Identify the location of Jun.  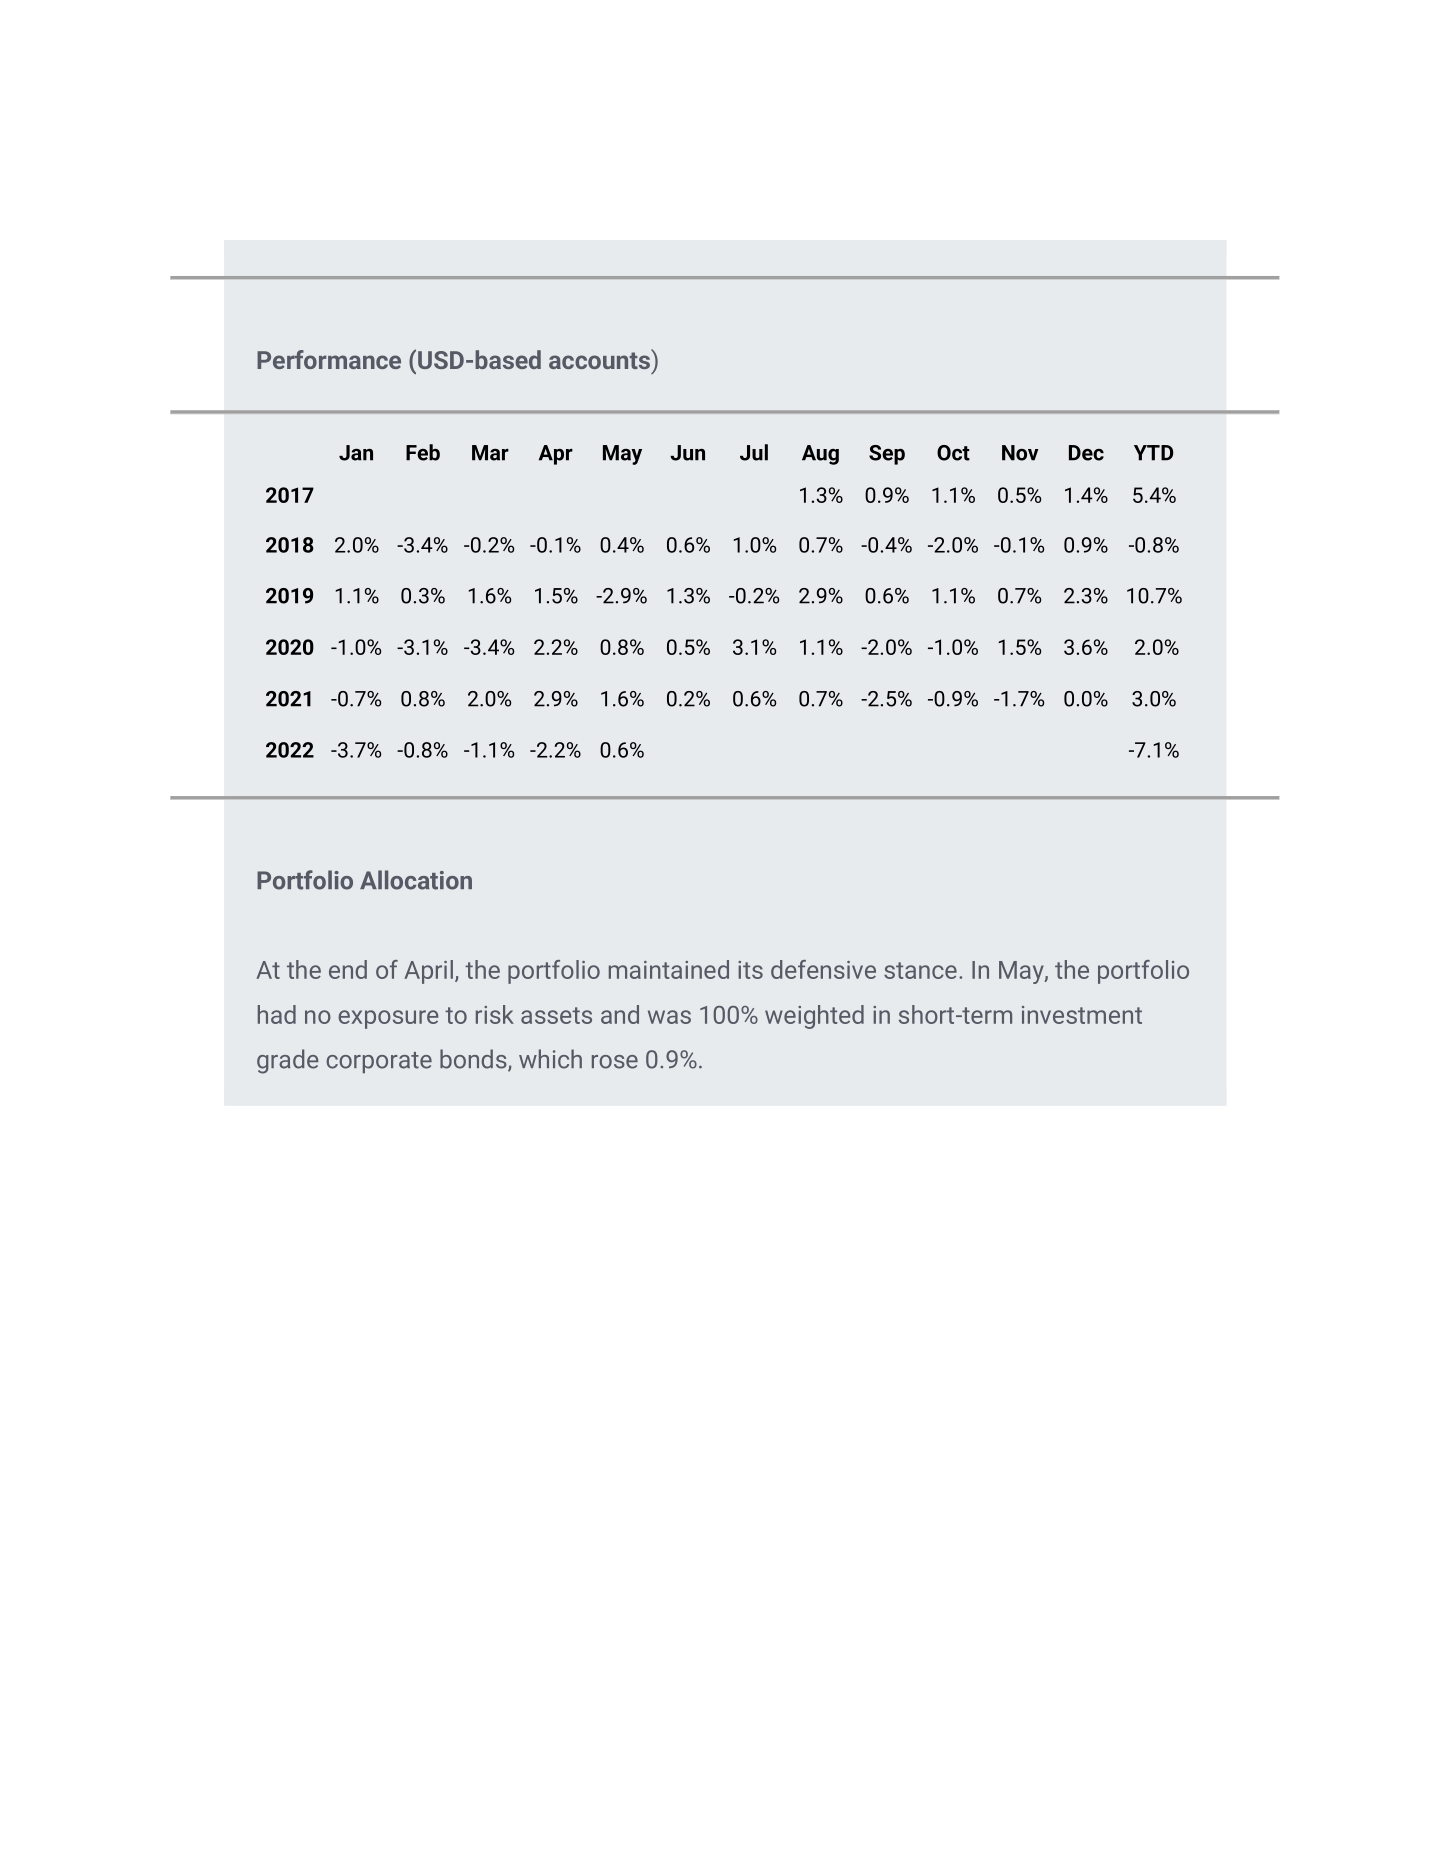
(687, 453).
